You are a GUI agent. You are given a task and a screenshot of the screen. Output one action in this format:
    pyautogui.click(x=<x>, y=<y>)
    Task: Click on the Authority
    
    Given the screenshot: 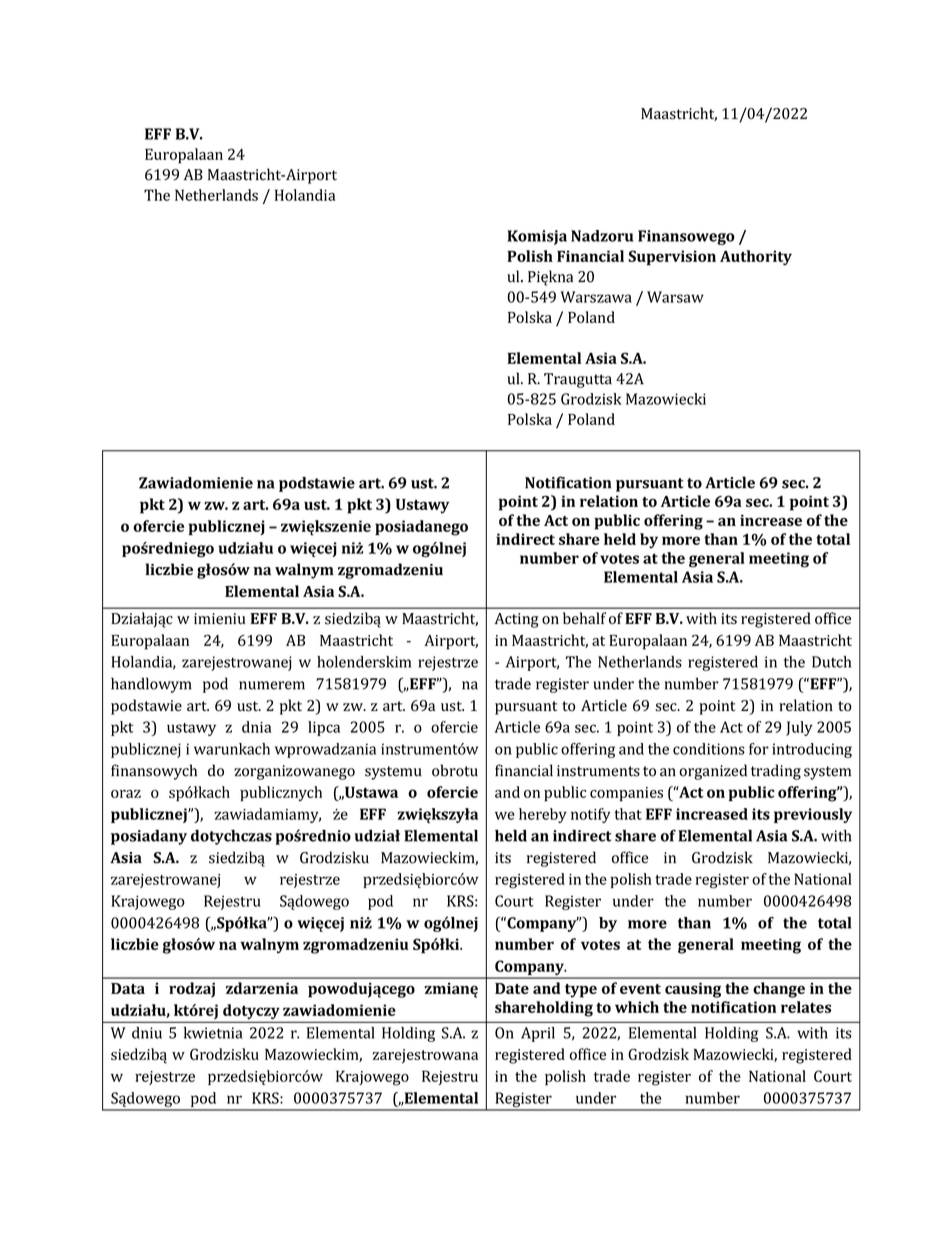 What is the action you would take?
    pyautogui.click(x=756, y=258)
